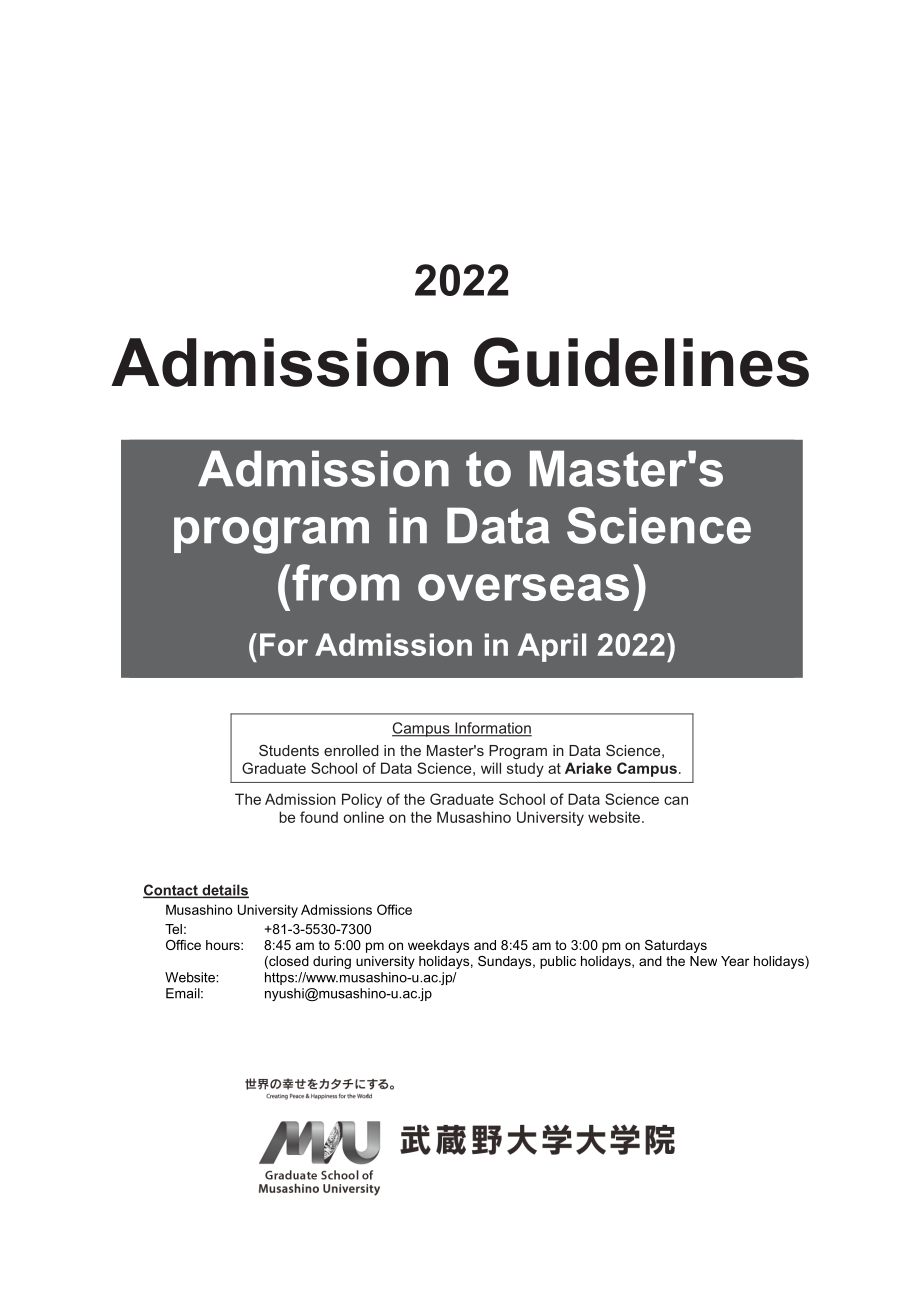  Describe the element at coordinates (523, 587) in the screenshot. I see `overseas` at that location.
